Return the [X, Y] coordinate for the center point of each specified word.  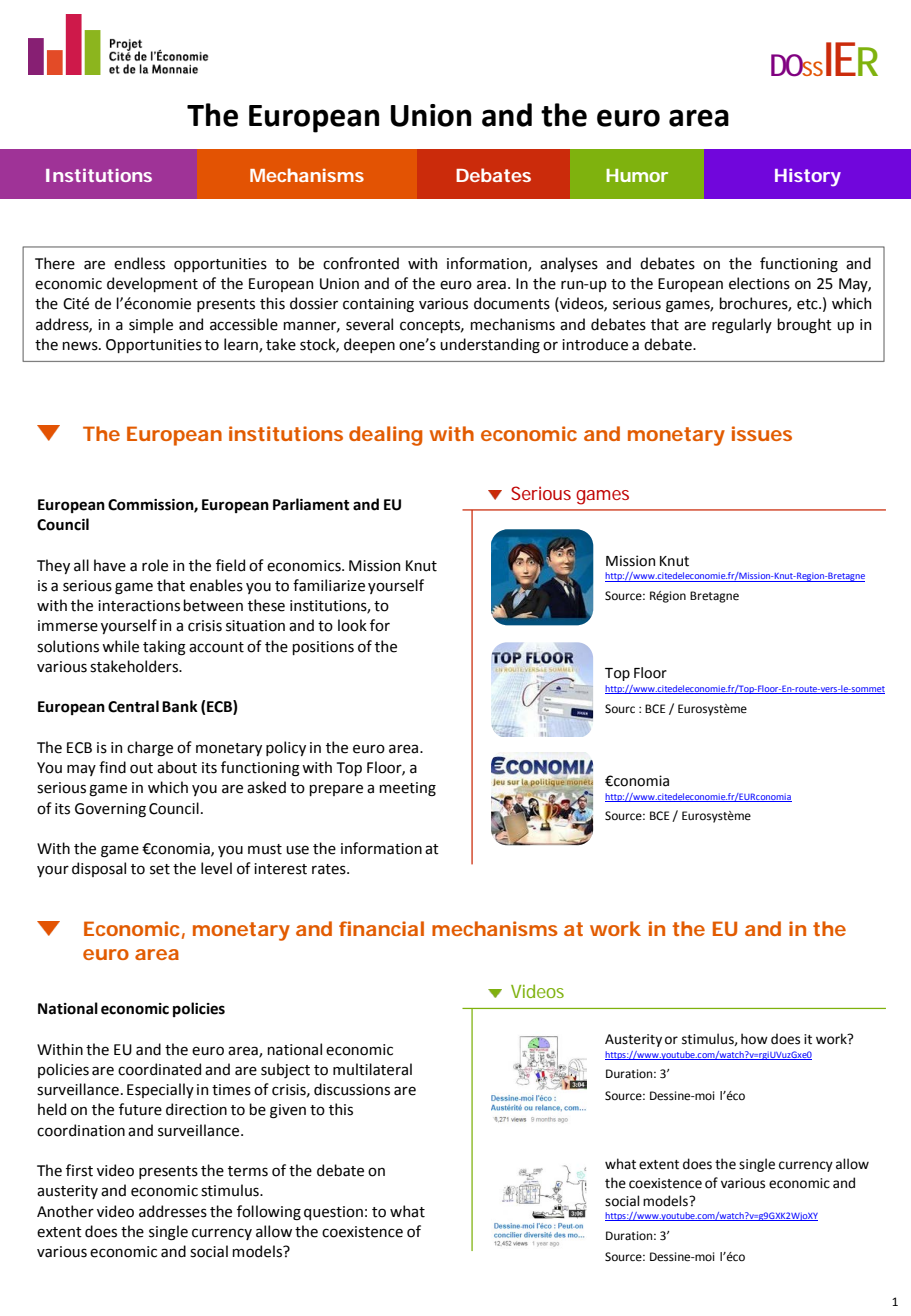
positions [323, 648]
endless [139, 263]
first [79, 1170]
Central [133, 706]
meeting [407, 789]
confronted [361, 263]
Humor [637, 175]
